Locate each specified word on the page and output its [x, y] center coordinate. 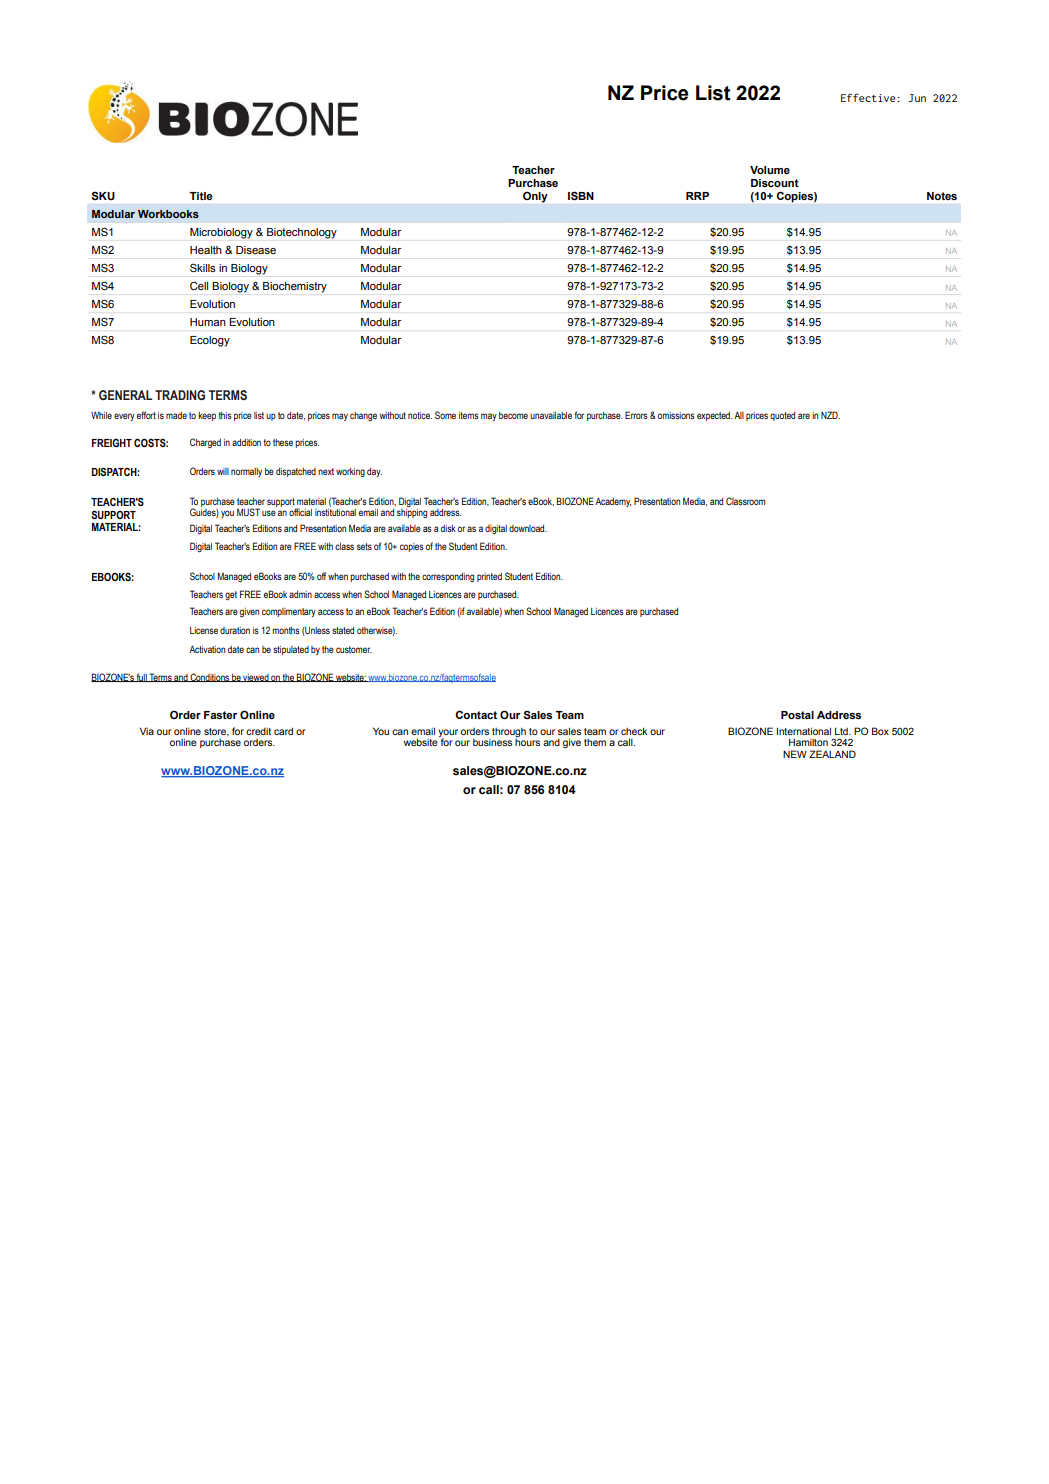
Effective [868, 97]
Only [535, 197]
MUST [248, 512]
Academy [613, 502]
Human [208, 322]
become [513, 415]
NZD [830, 415]
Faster [220, 715]
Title [200, 196]
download [528, 528]
